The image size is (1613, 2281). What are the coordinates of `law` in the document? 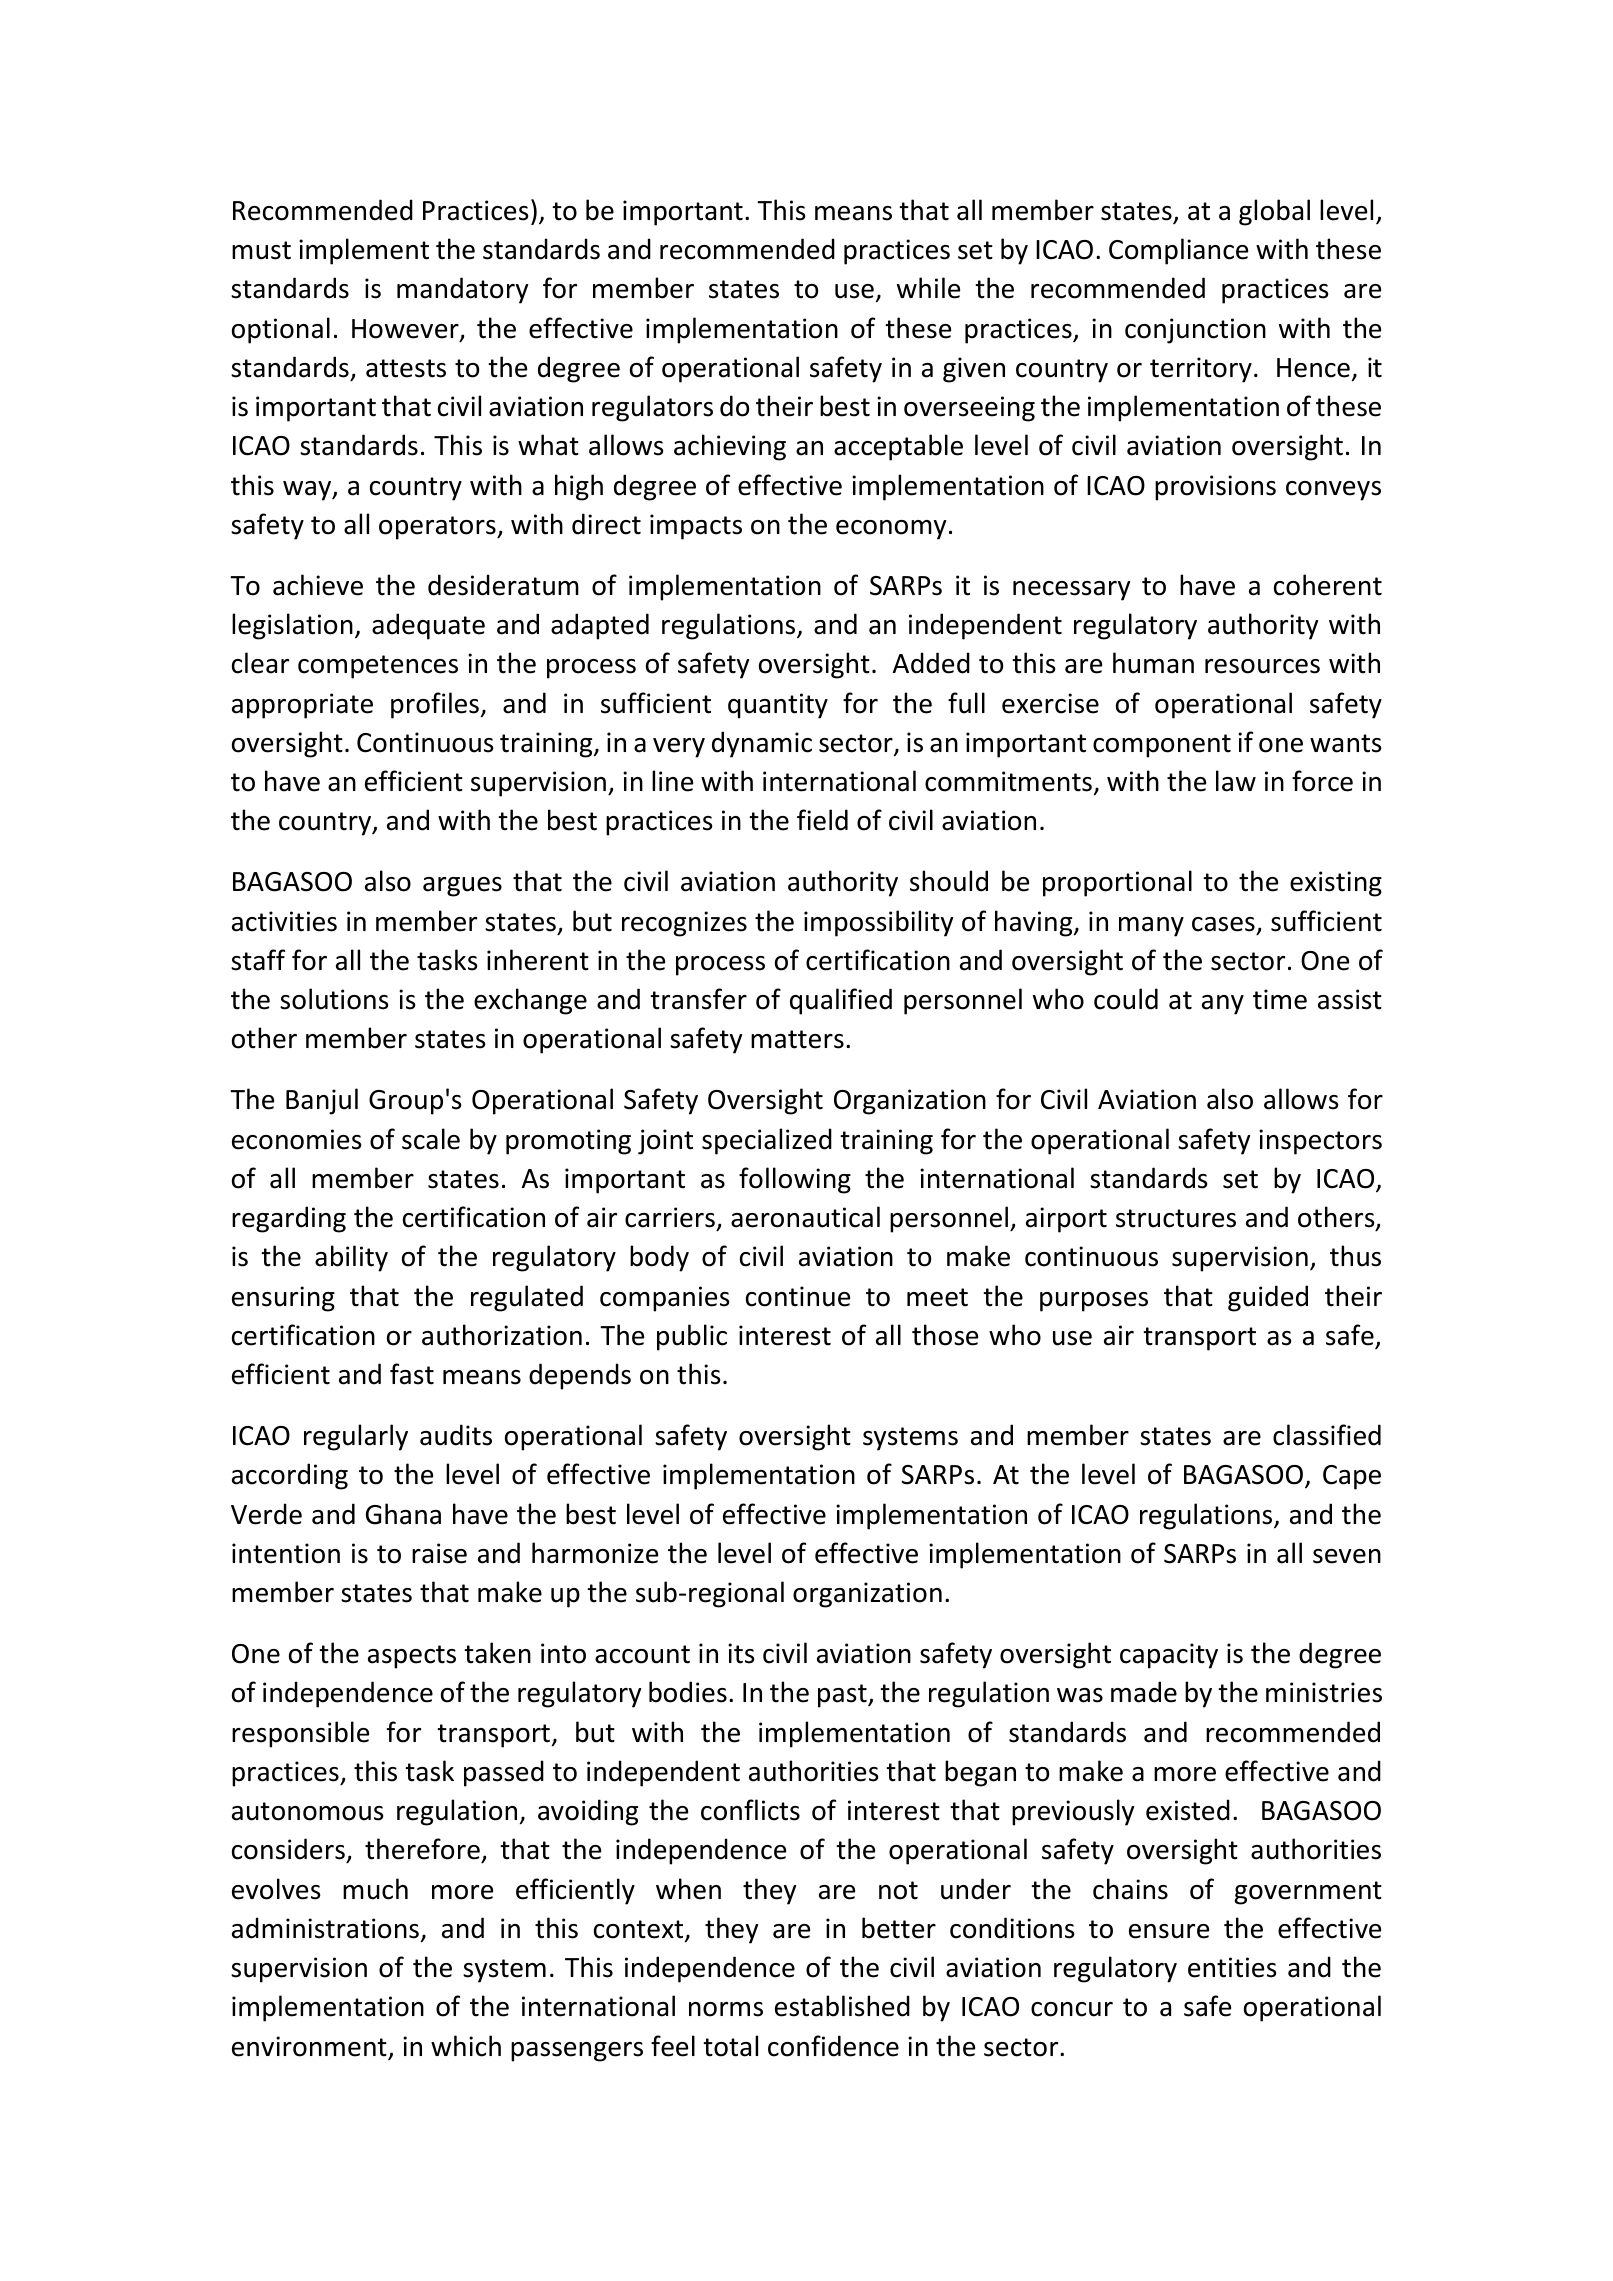 It's located at (1236, 781).
